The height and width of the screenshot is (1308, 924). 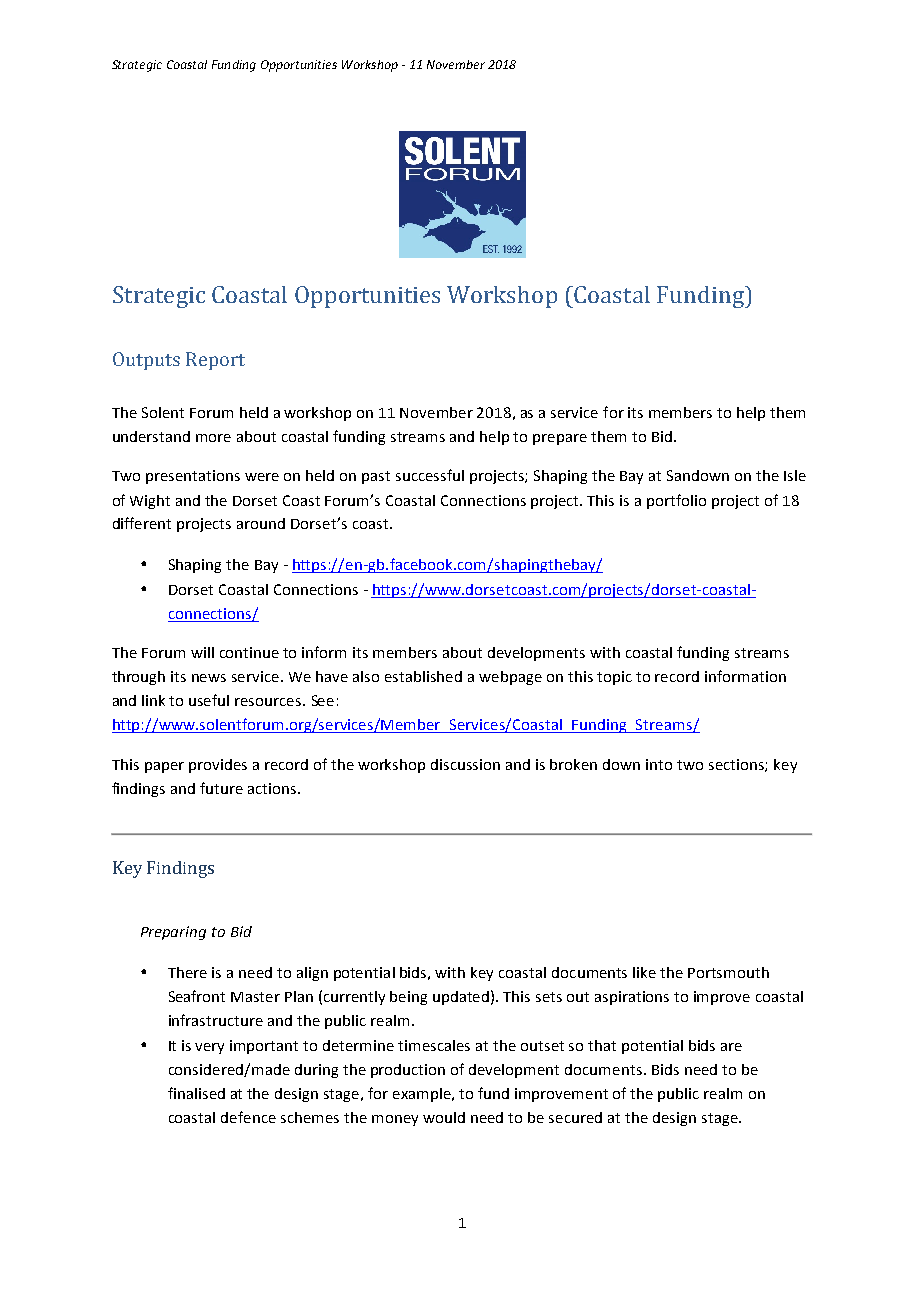 What do you see at coordinates (423, 676) in the screenshot?
I see `established` at bounding box center [423, 676].
